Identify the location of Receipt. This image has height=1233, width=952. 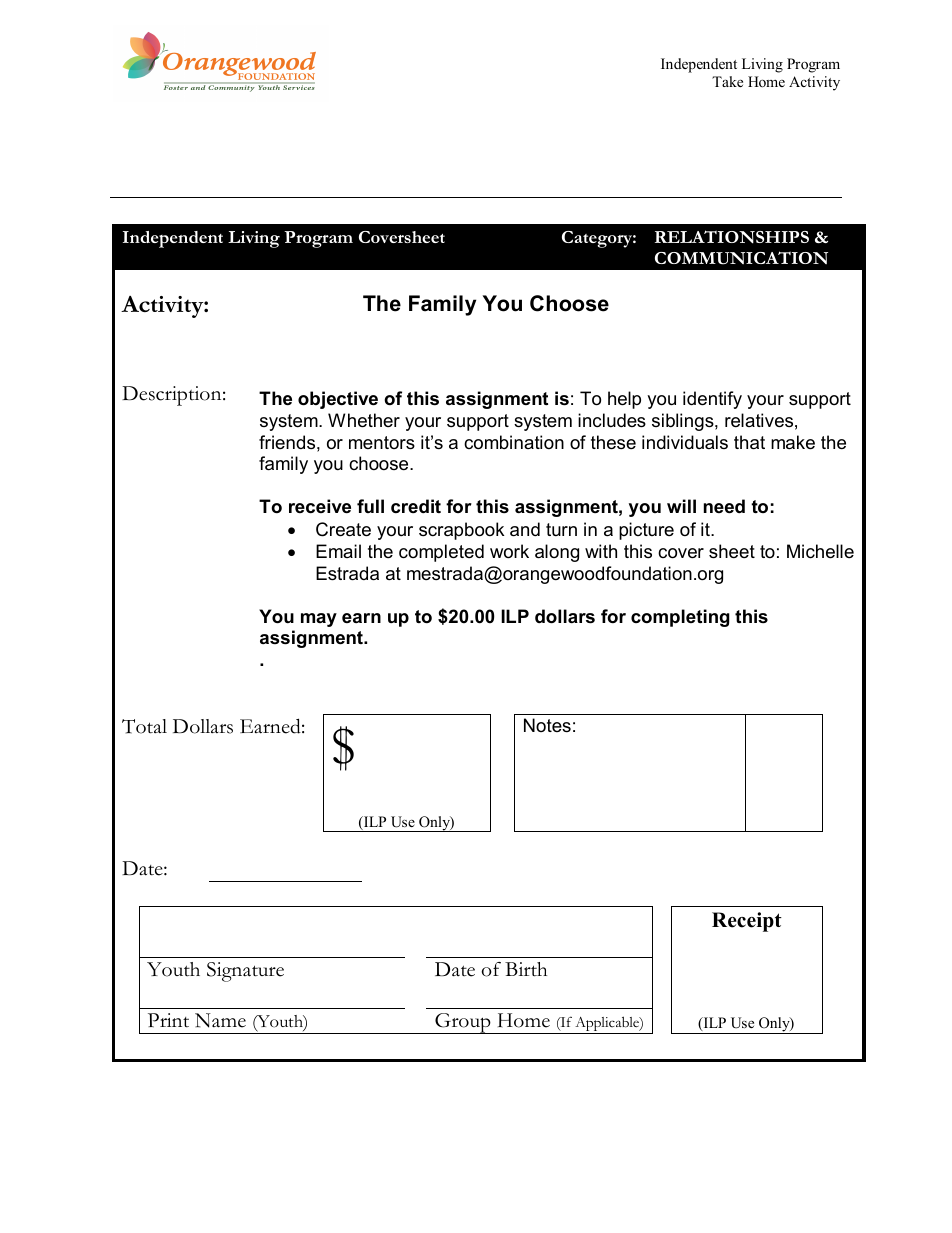
(747, 922).
